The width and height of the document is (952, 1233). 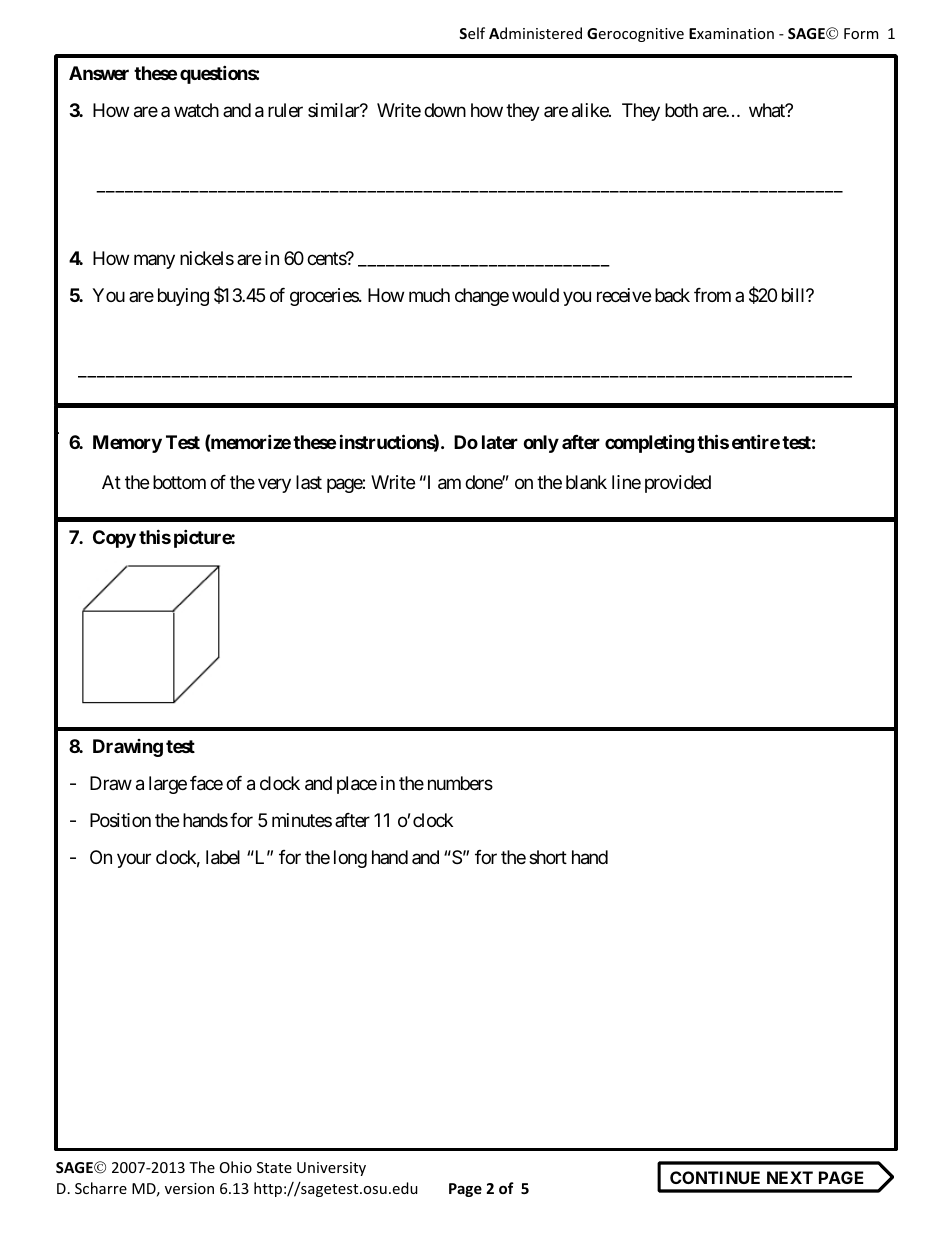 I want to click on blank, so click(x=586, y=482).
